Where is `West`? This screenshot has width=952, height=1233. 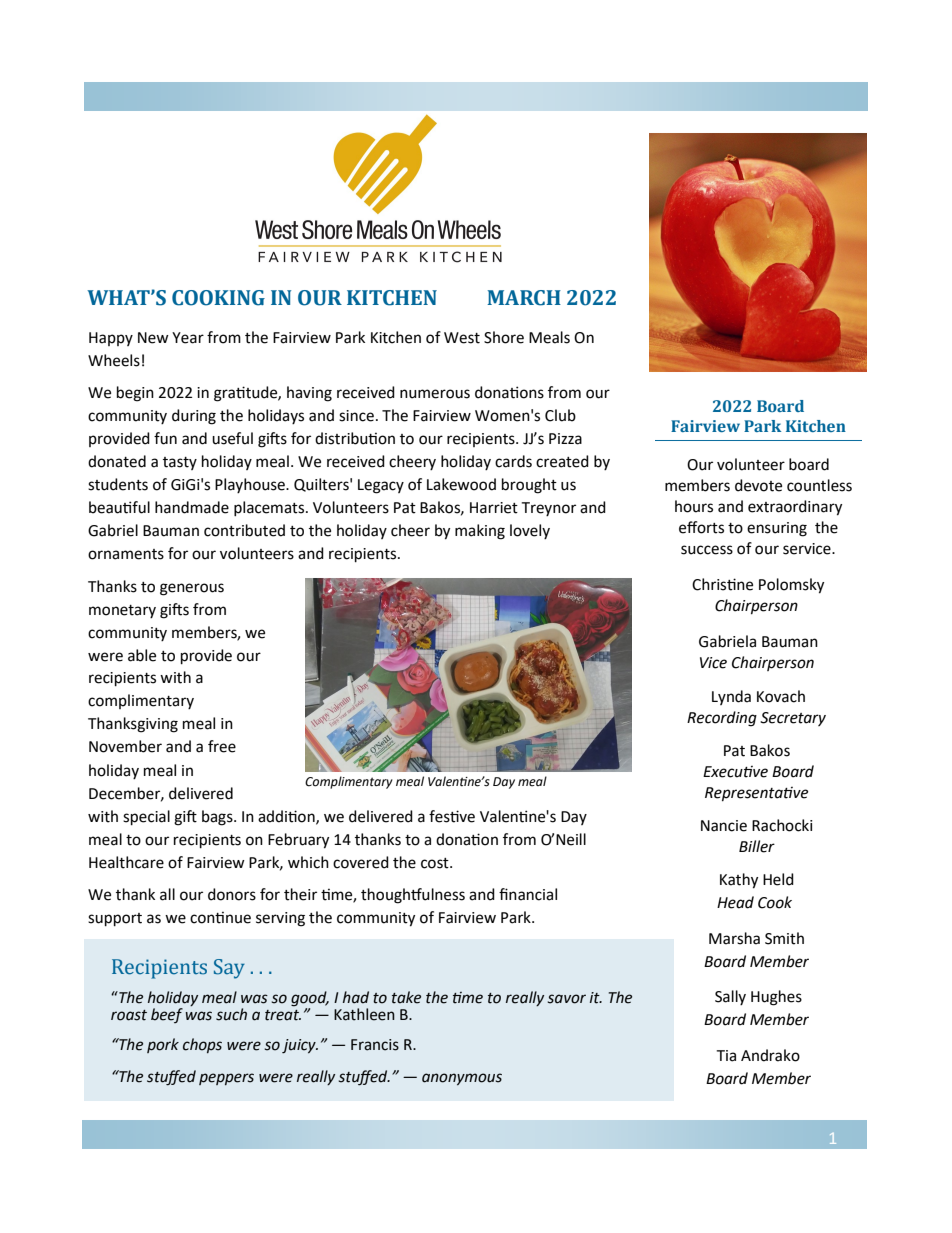 West is located at coordinates (462, 338).
